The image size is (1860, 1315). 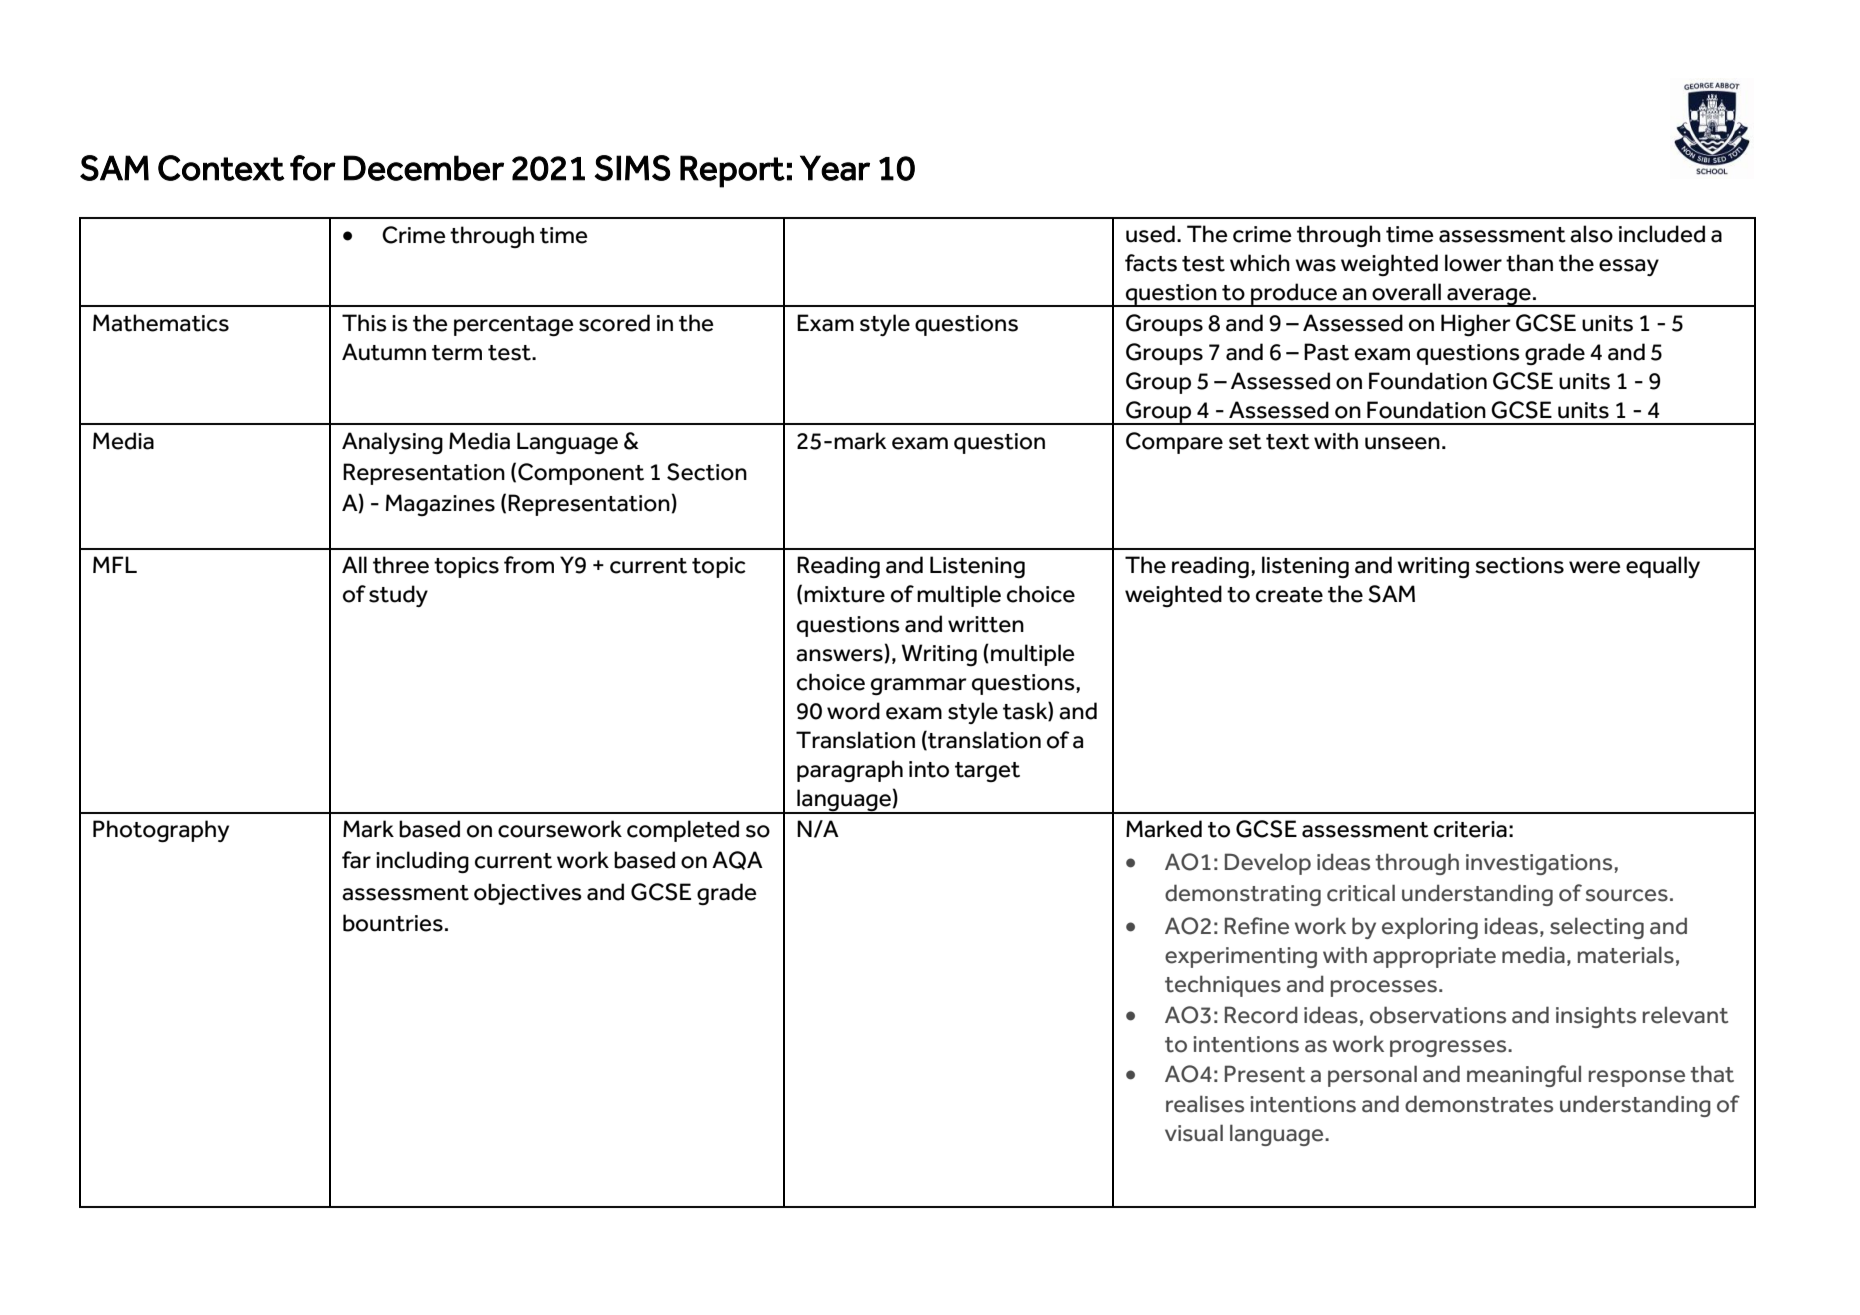 What do you see at coordinates (398, 596) in the page?
I see `study` at bounding box center [398, 596].
